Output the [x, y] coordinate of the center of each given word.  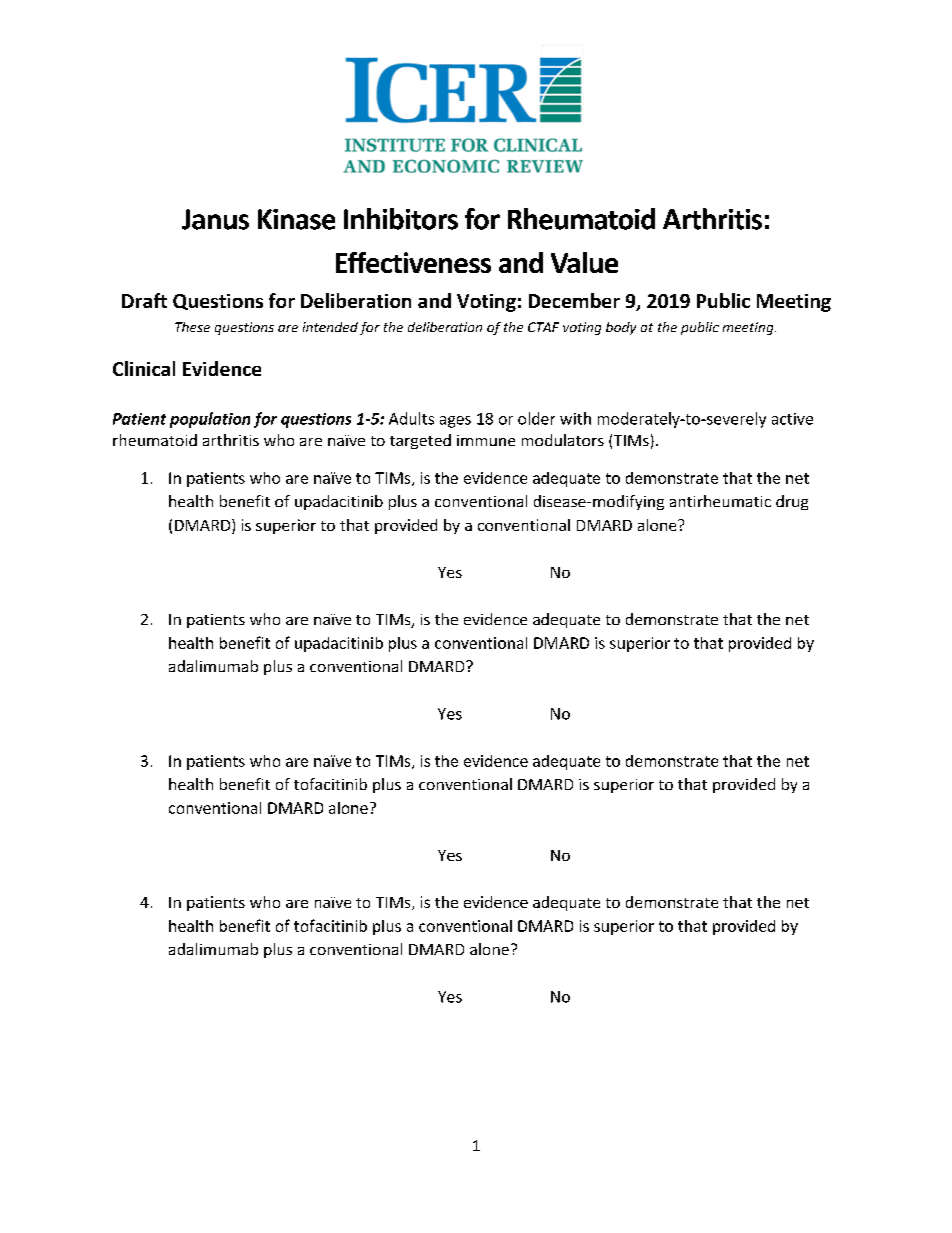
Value [584, 262]
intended [330, 327]
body [621, 328]
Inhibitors [401, 219]
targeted [420, 441]
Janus [215, 219]
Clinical [144, 368]
